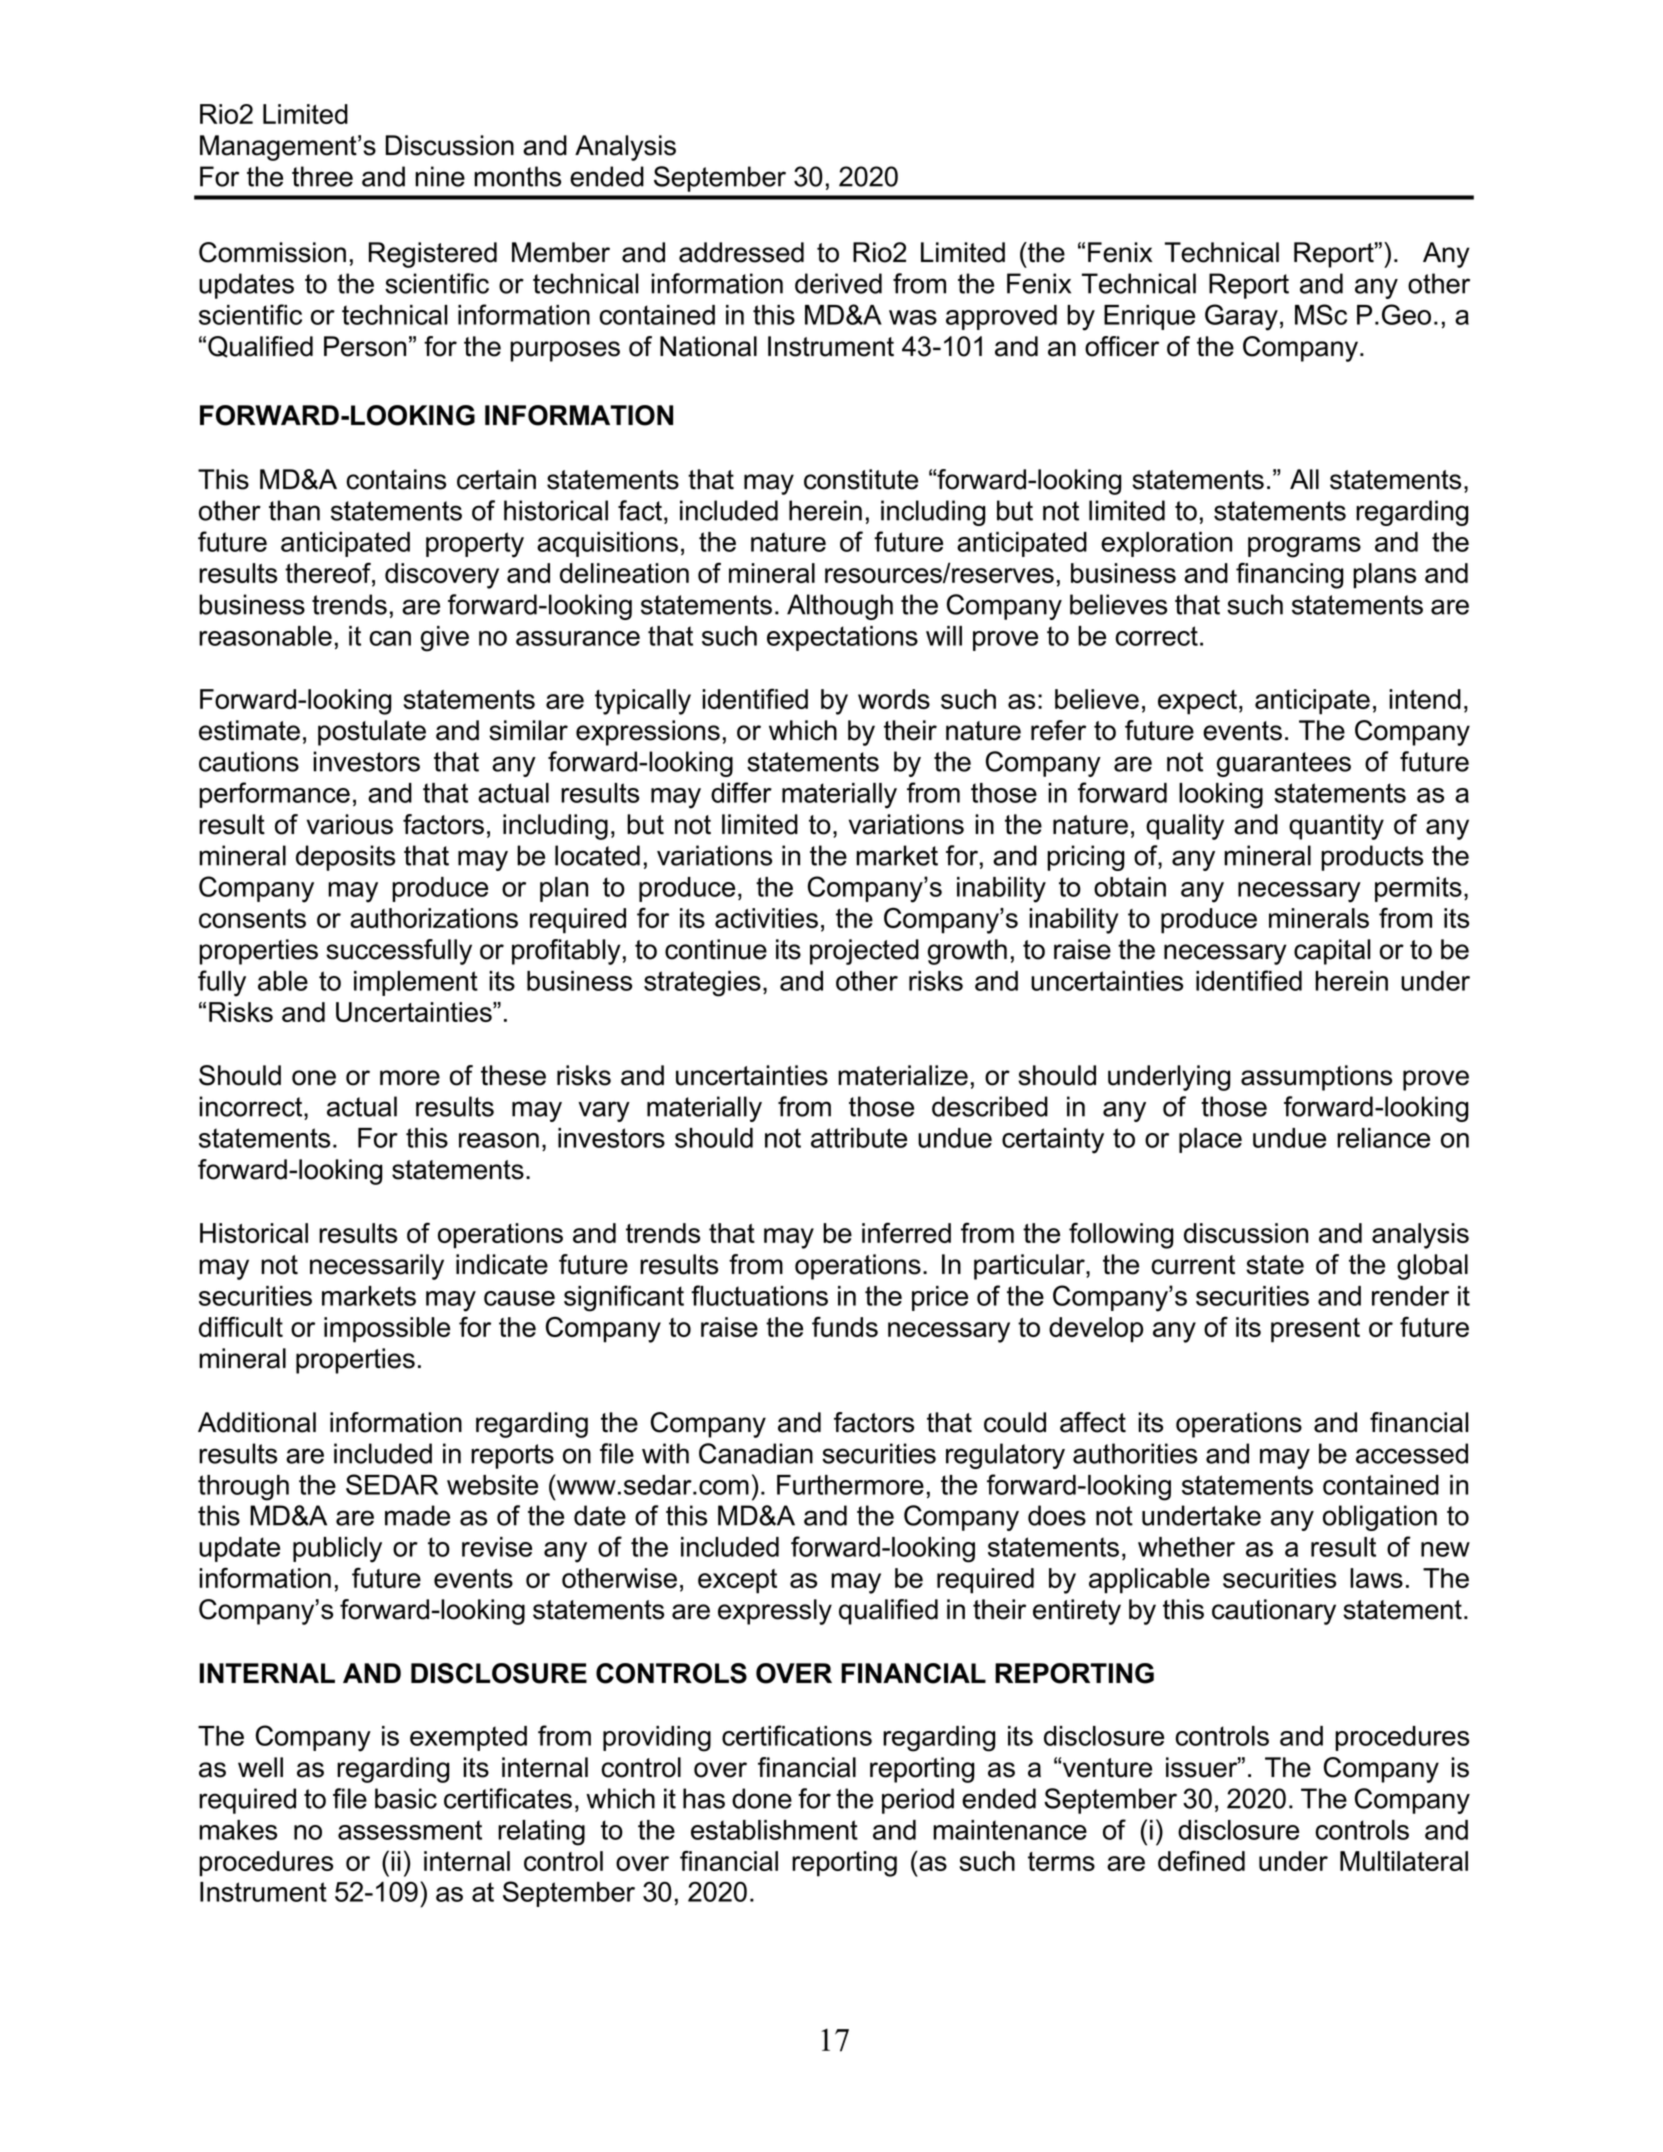 The image size is (1663, 2152). I want to click on Registered, so click(433, 255).
